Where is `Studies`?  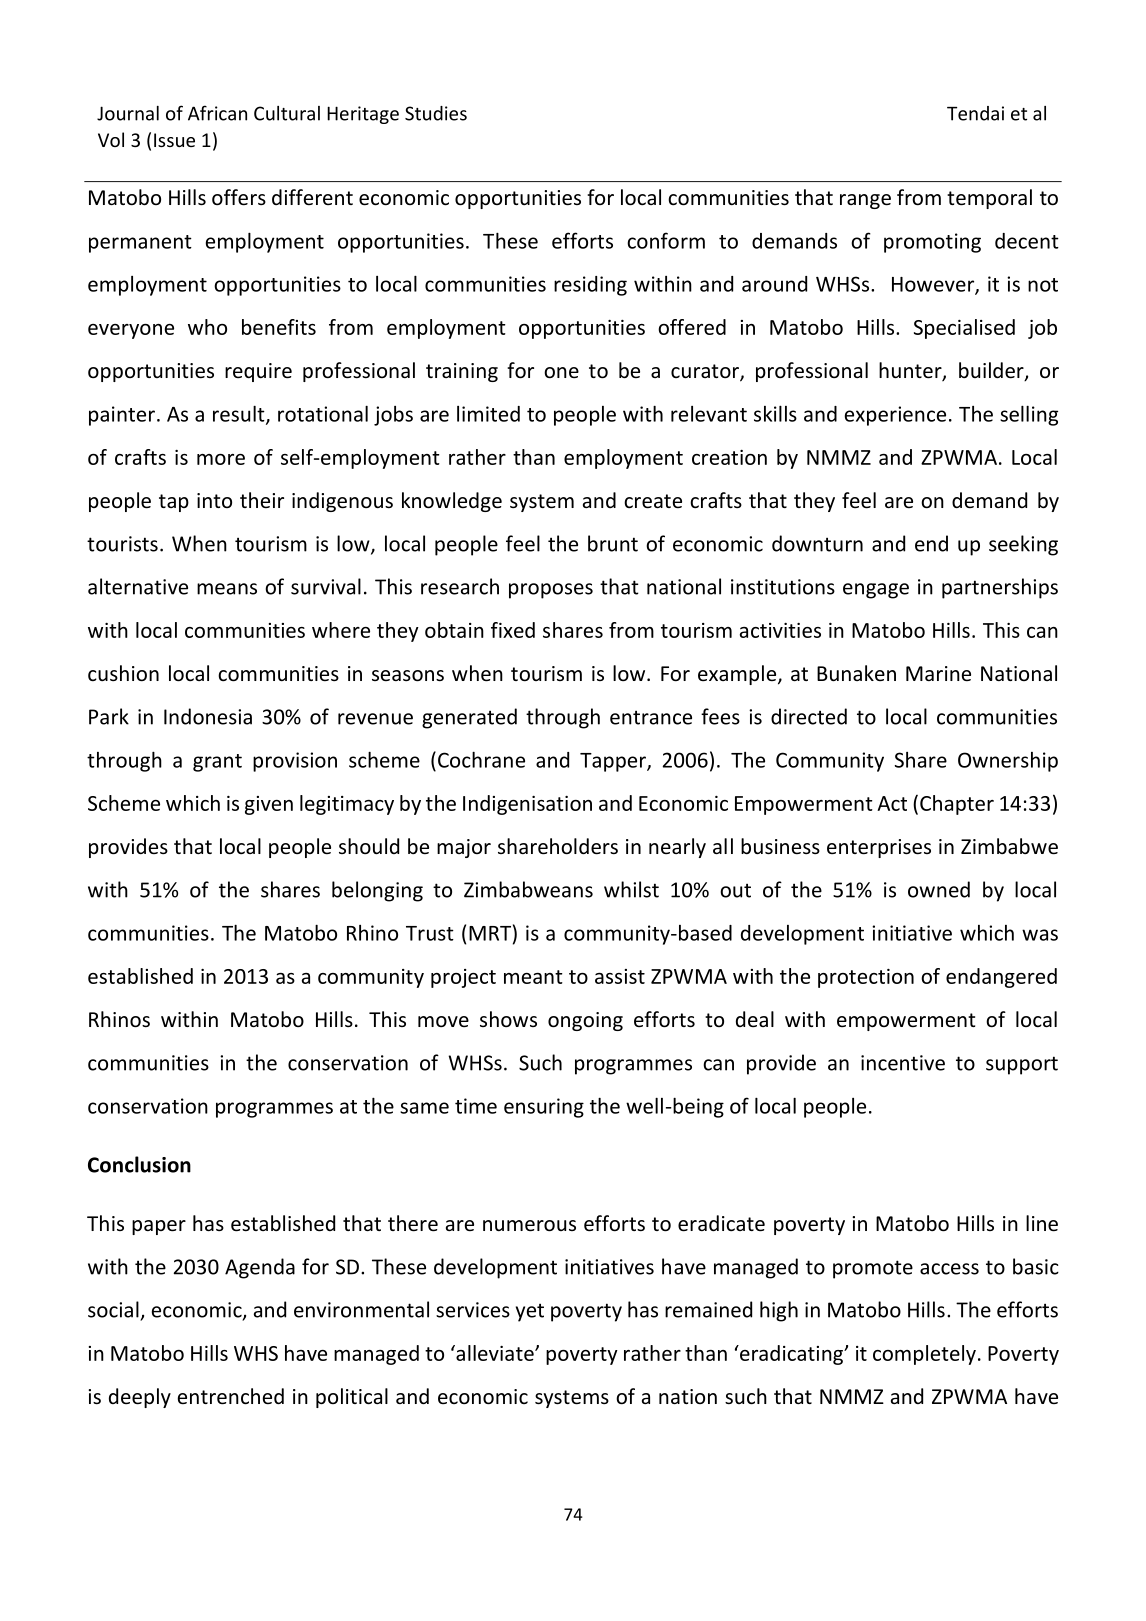 Studies is located at coordinates (436, 113).
